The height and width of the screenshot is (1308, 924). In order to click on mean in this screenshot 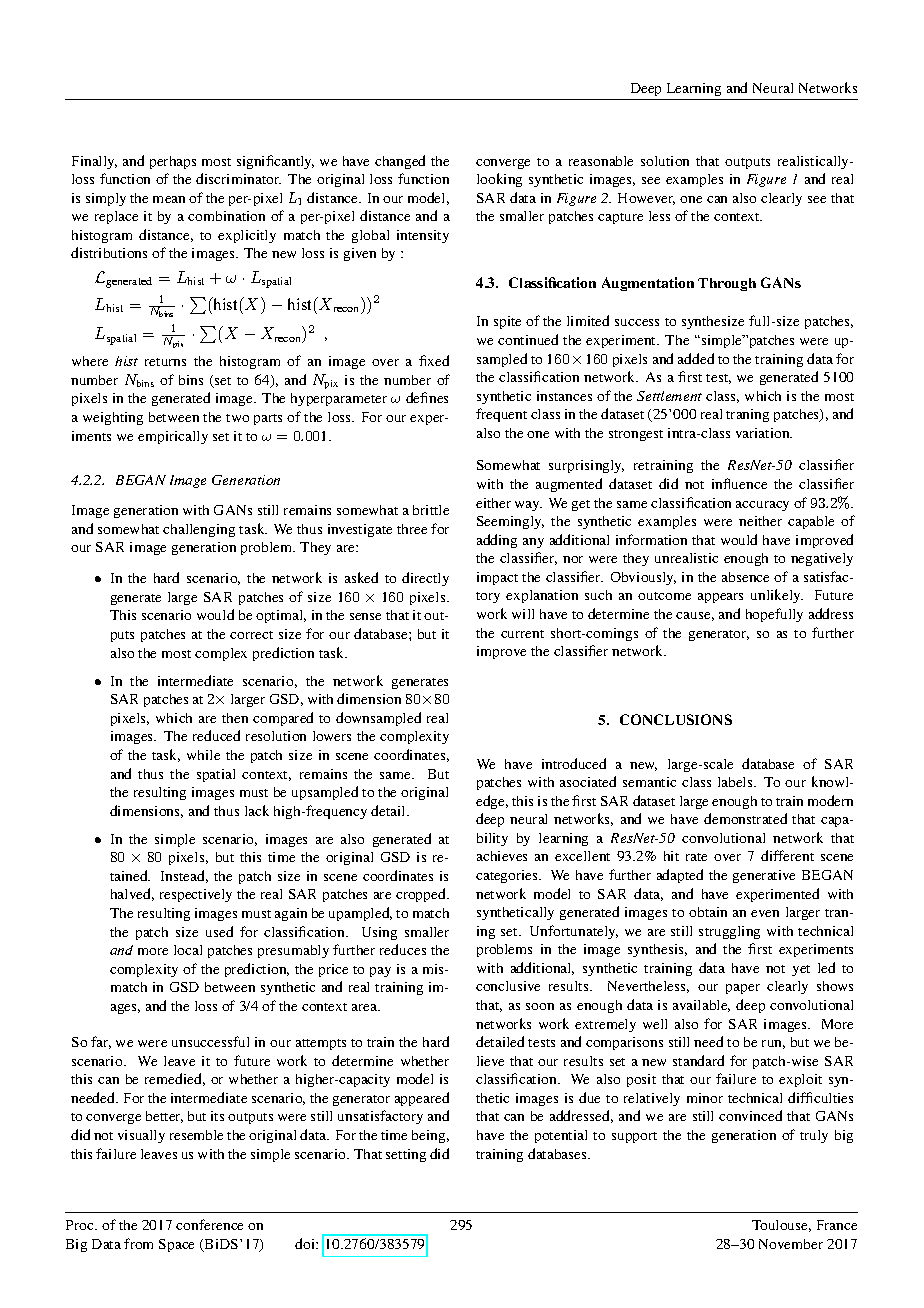, I will do `click(169, 199)`.
